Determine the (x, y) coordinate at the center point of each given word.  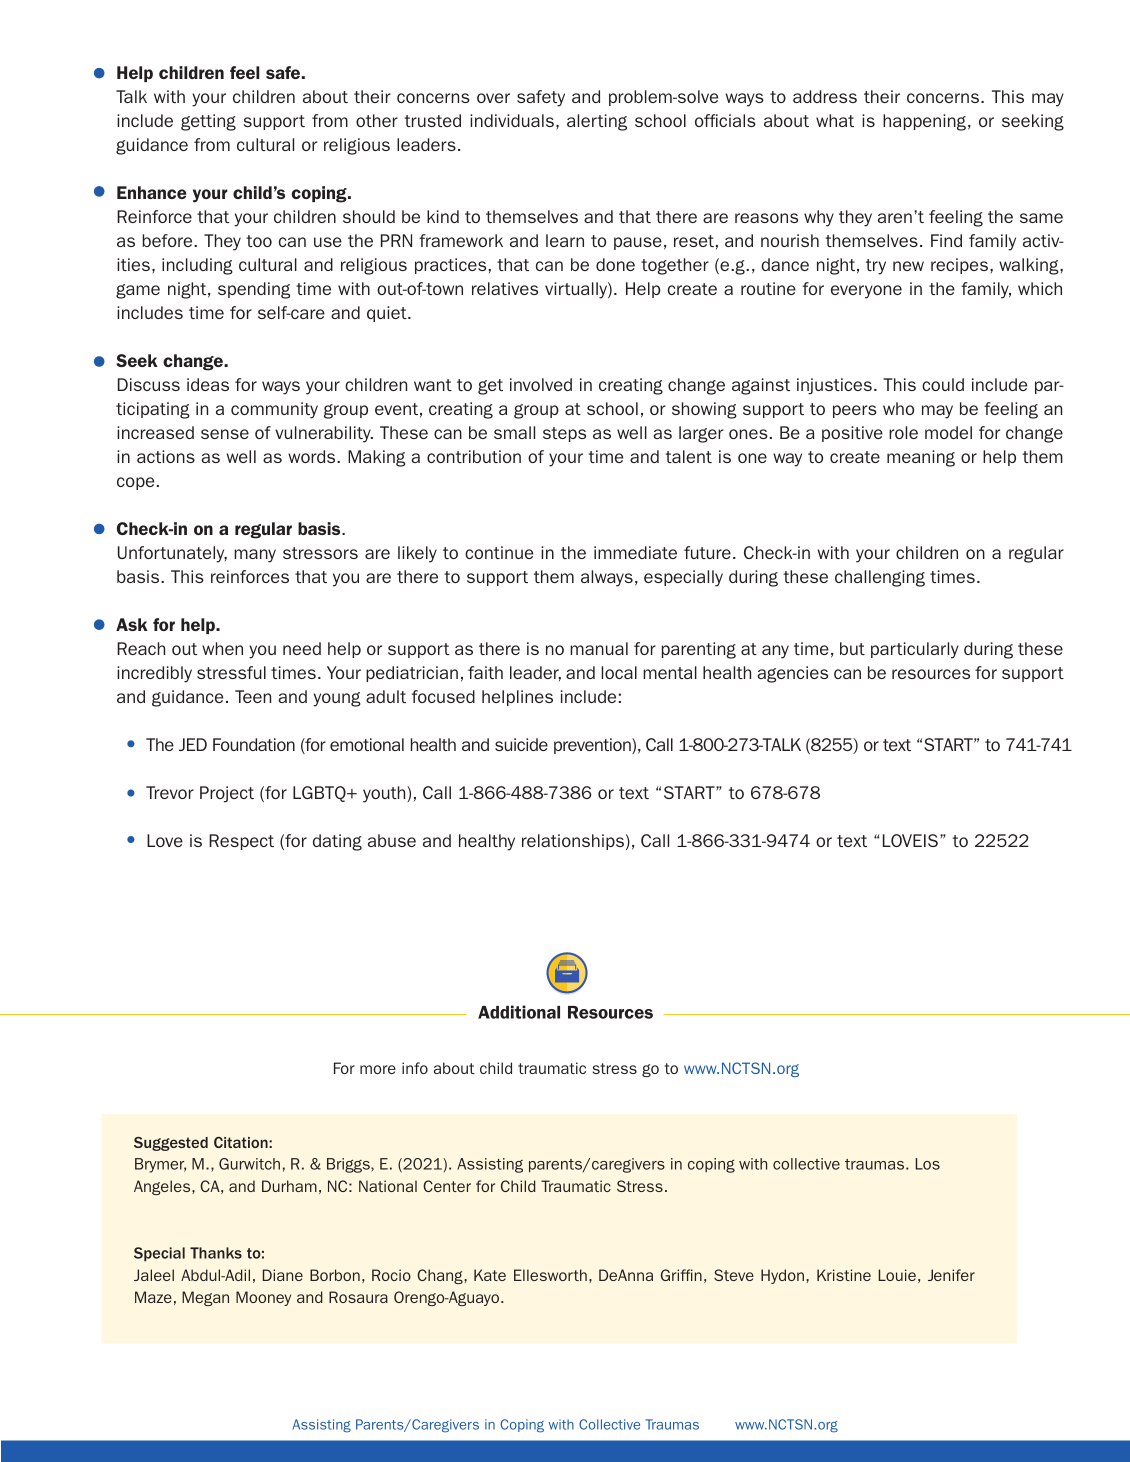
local (619, 672)
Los (928, 1164)
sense (225, 434)
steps (564, 434)
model (948, 432)
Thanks (216, 1253)
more (378, 1069)
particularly (915, 650)
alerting (597, 122)
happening (924, 122)
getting (208, 122)
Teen (253, 696)
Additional (519, 1012)
